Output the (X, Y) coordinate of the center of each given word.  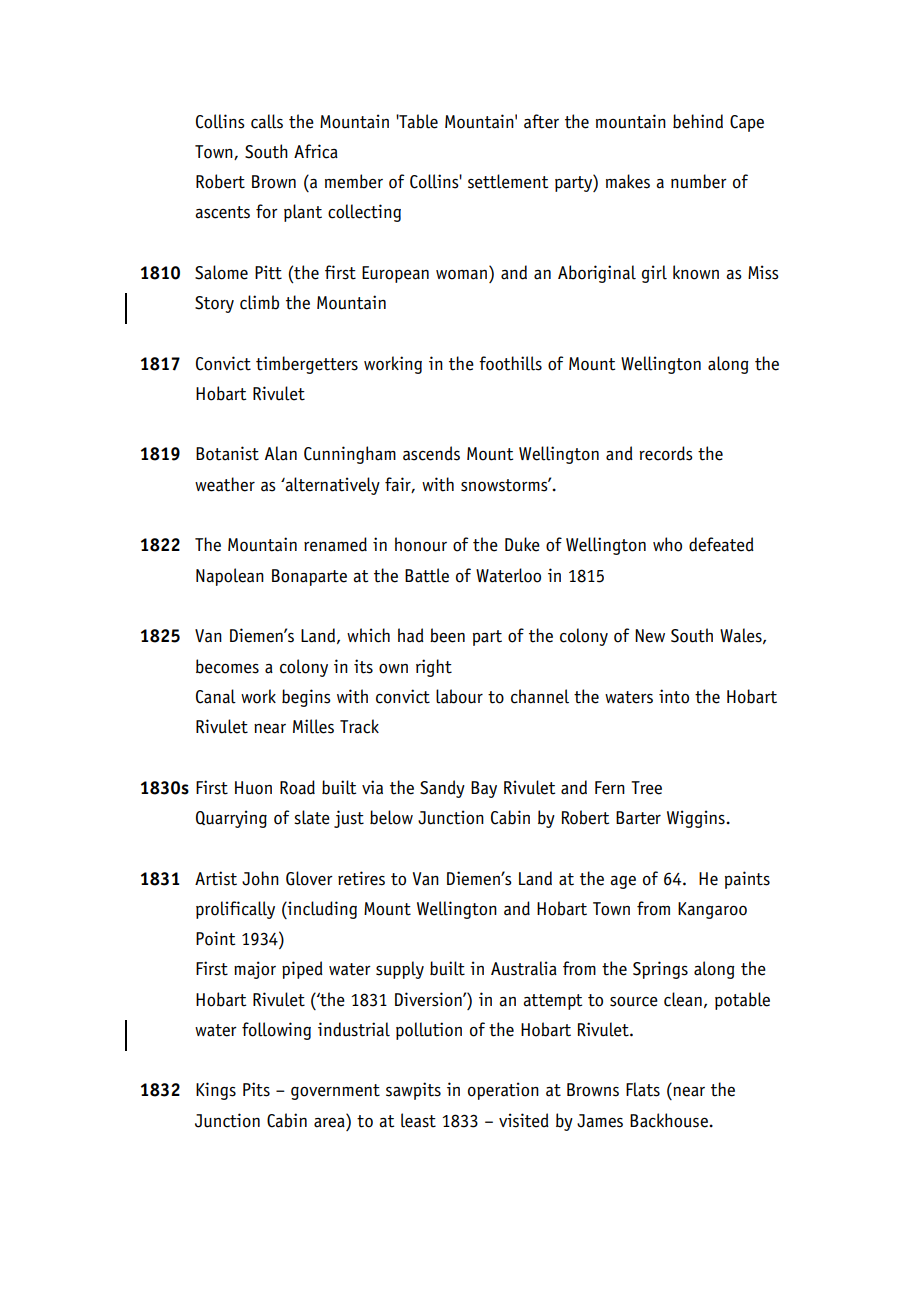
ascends (431, 453)
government (335, 1092)
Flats (643, 1089)
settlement (508, 181)
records (666, 453)
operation (503, 1091)
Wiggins (697, 819)
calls (267, 121)
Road (297, 787)
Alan (281, 453)
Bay (484, 789)
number (699, 181)
